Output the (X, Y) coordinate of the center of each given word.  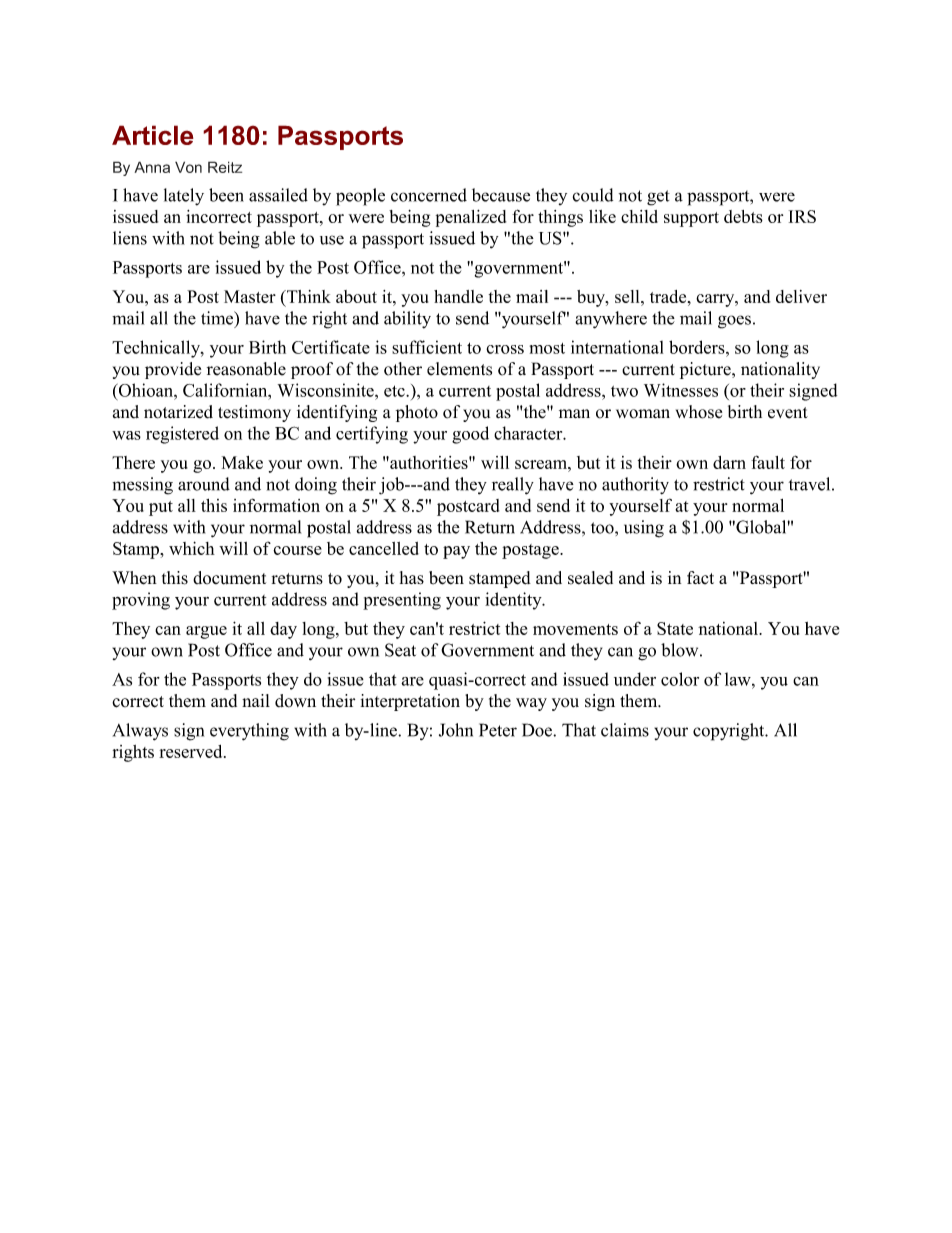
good (470, 435)
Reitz (225, 167)
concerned (429, 195)
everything (249, 732)
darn (729, 462)
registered (182, 435)
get (658, 198)
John (456, 730)
